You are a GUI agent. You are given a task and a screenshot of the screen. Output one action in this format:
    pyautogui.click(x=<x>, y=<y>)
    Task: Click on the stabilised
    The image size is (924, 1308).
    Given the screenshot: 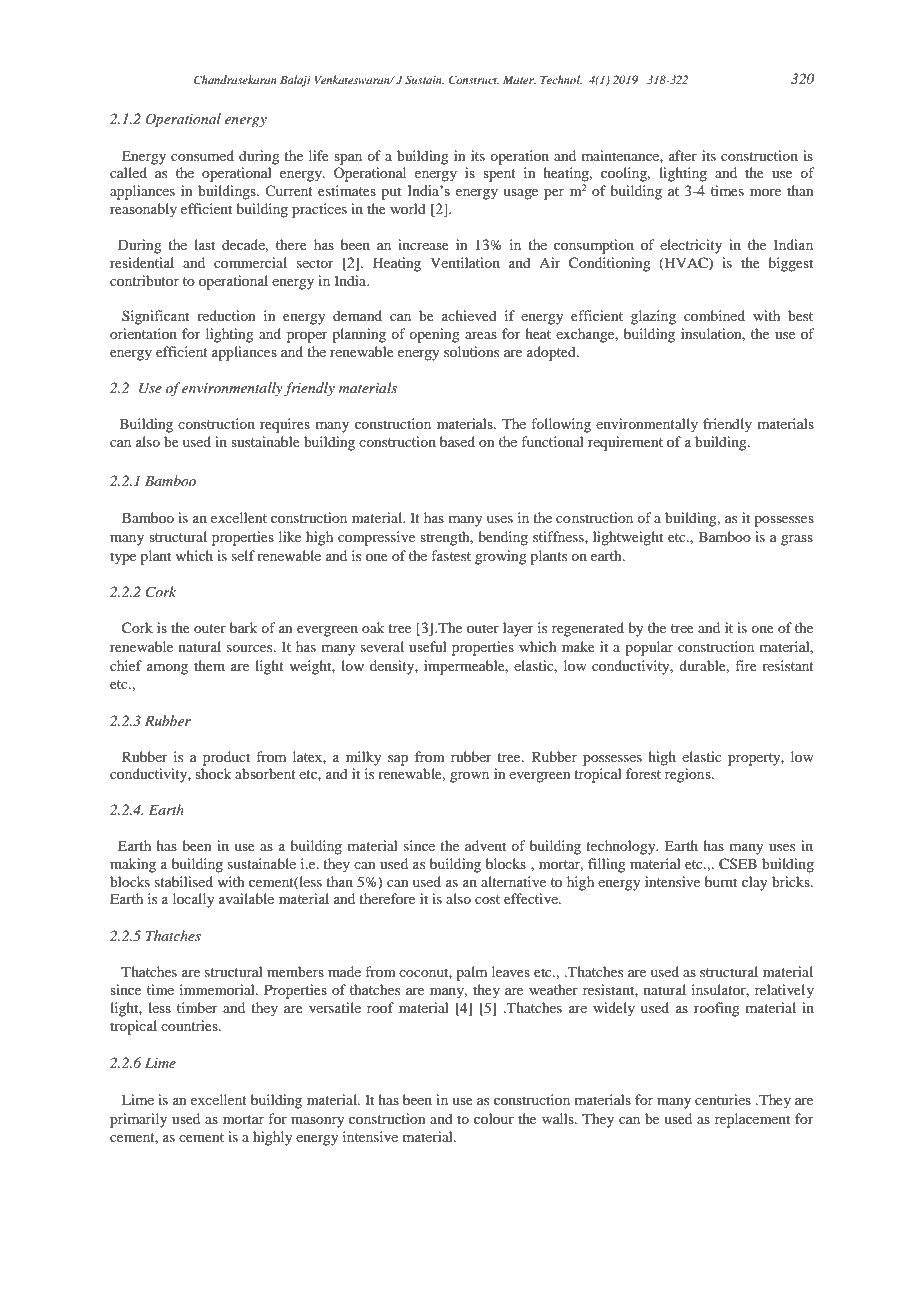 What is the action you would take?
    pyautogui.click(x=184, y=881)
